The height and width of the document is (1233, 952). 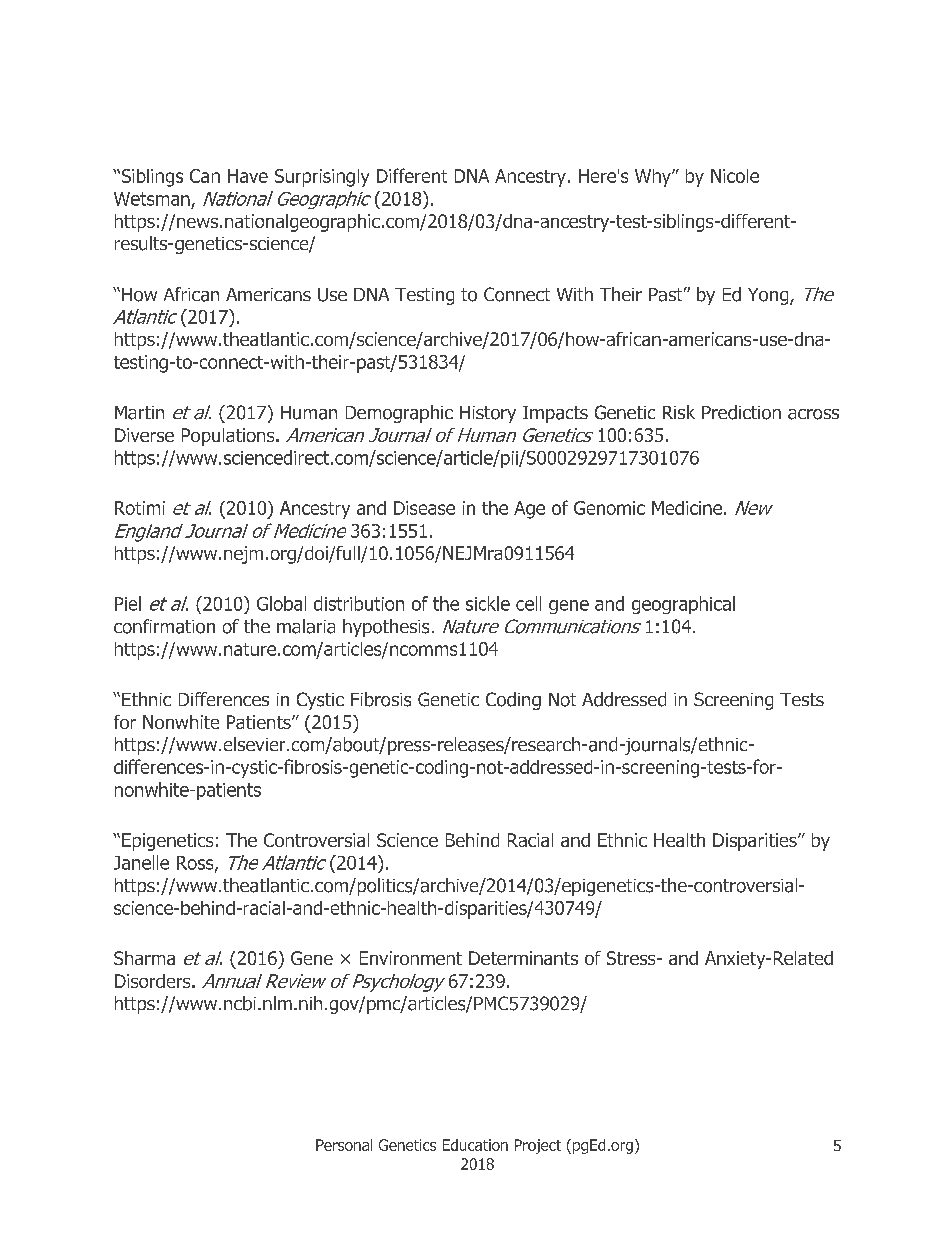 I want to click on Education, so click(x=475, y=1145).
